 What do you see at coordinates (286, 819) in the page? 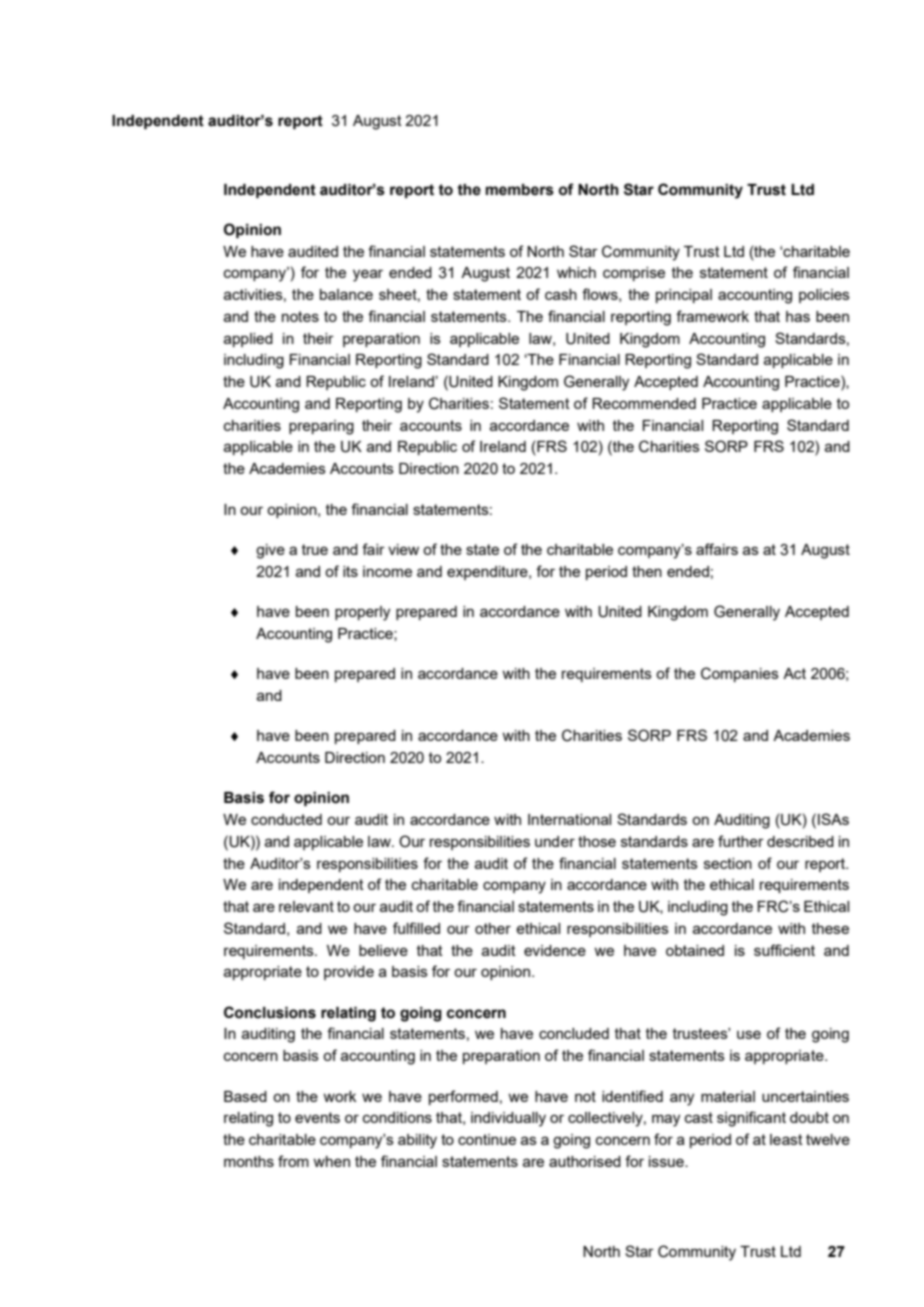
I see `conducted` at bounding box center [286, 819].
